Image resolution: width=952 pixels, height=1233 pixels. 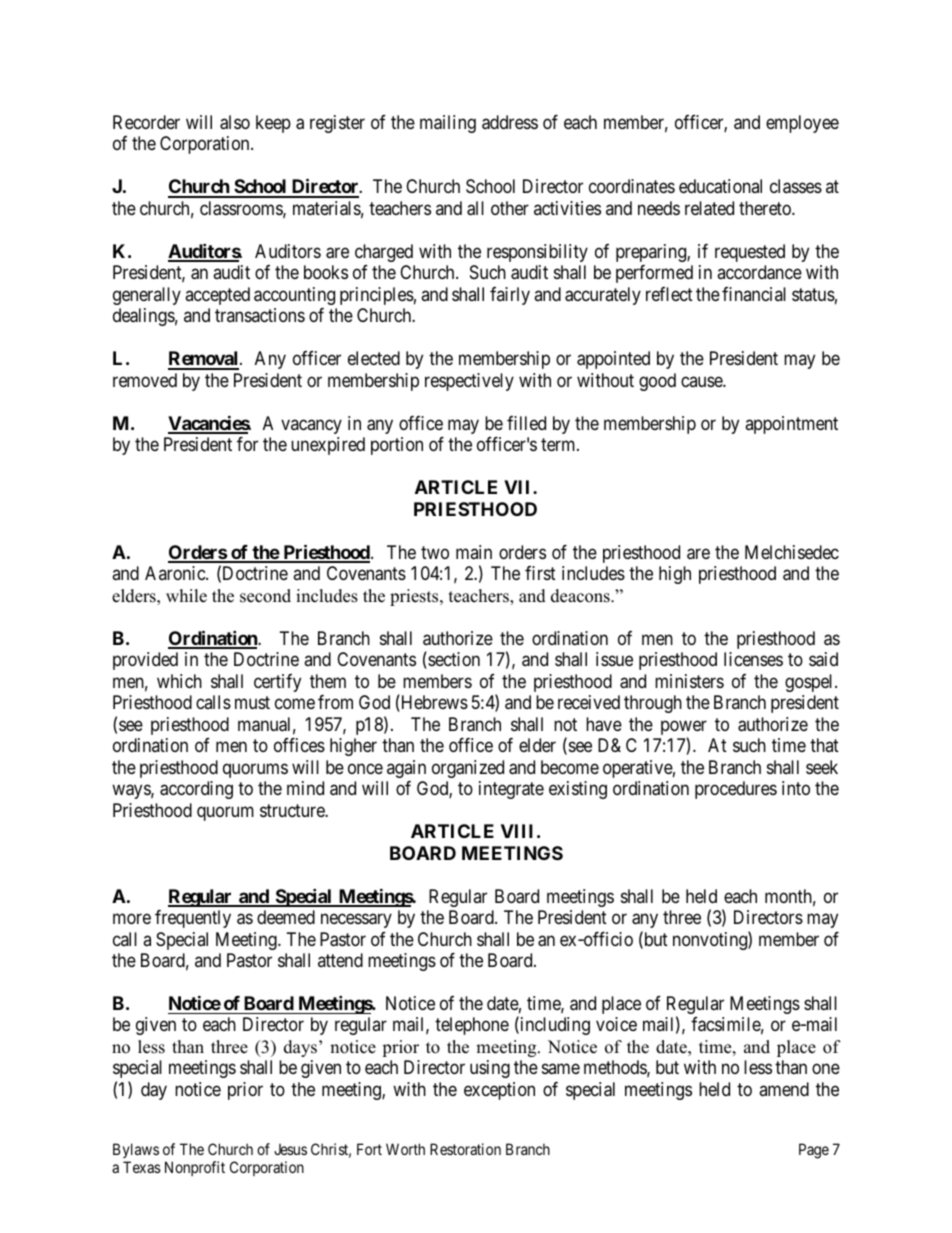 What do you see at coordinates (720, 186) in the screenshot?
I see `educational` at bounding box center [720, 186].
